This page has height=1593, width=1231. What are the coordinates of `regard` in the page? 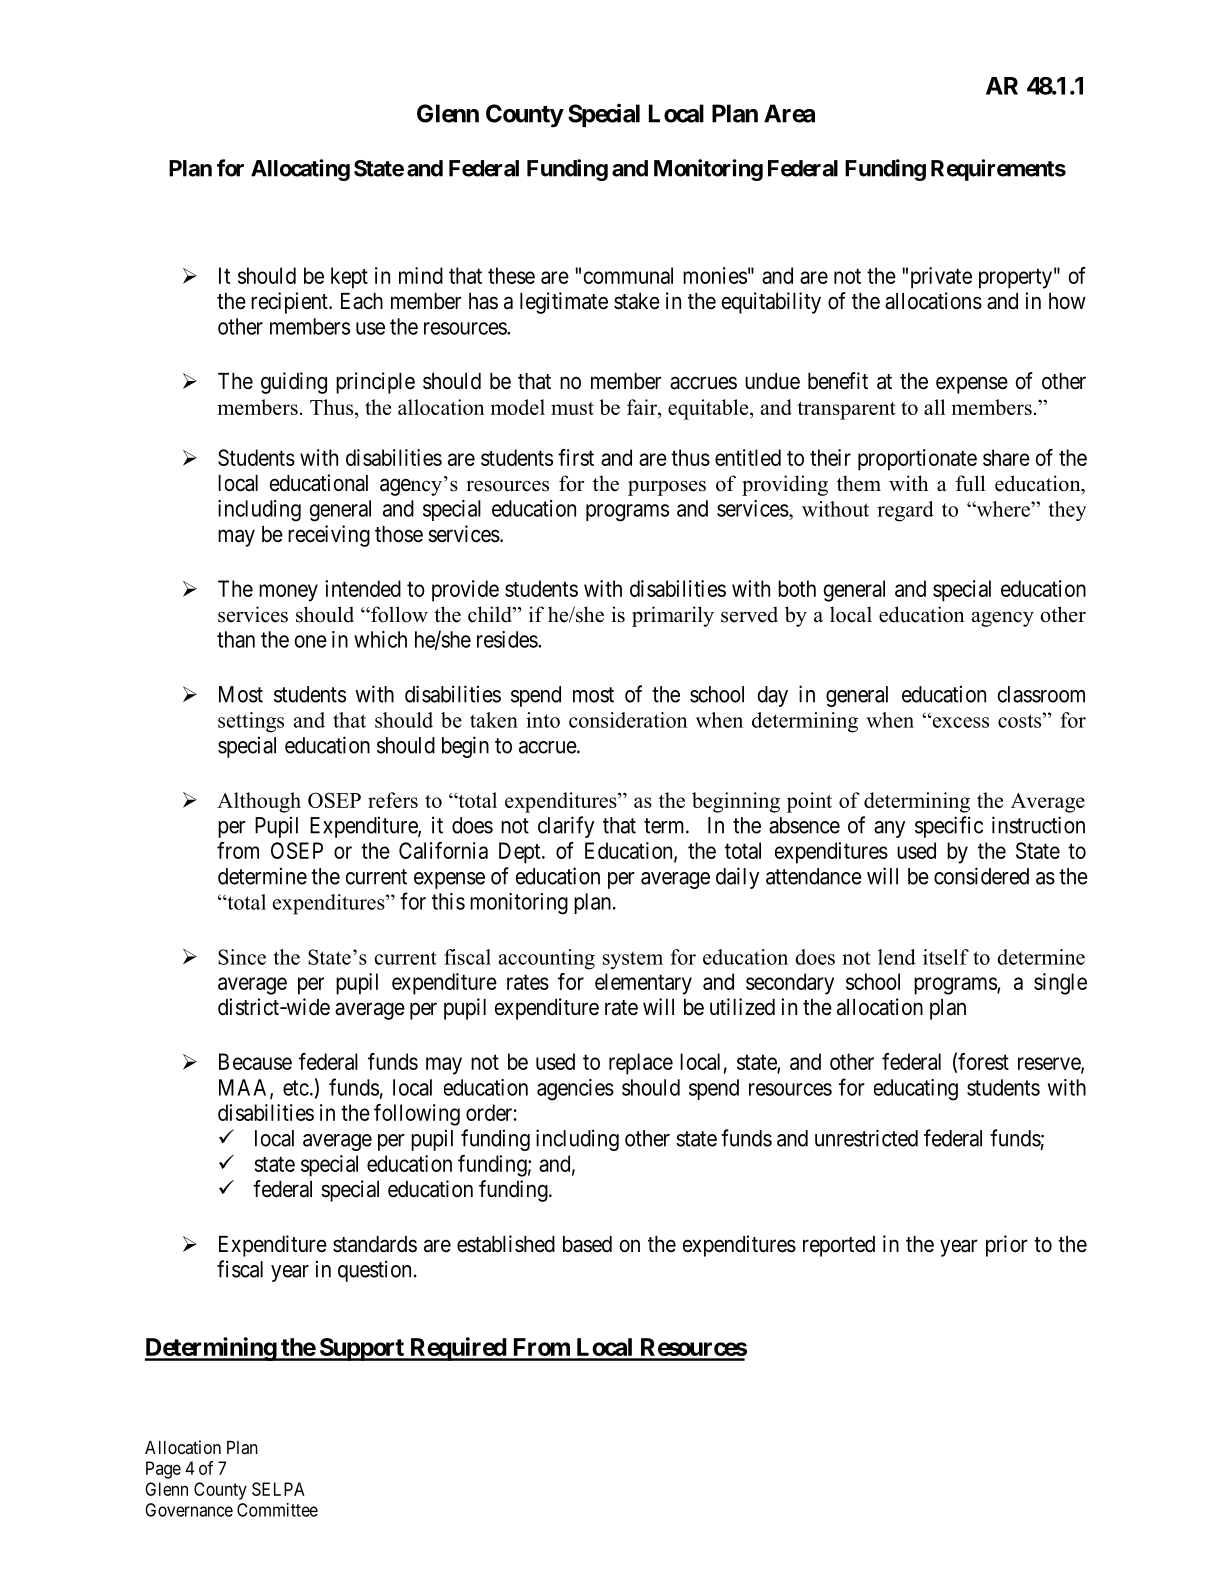 It's located at (905, 511).
